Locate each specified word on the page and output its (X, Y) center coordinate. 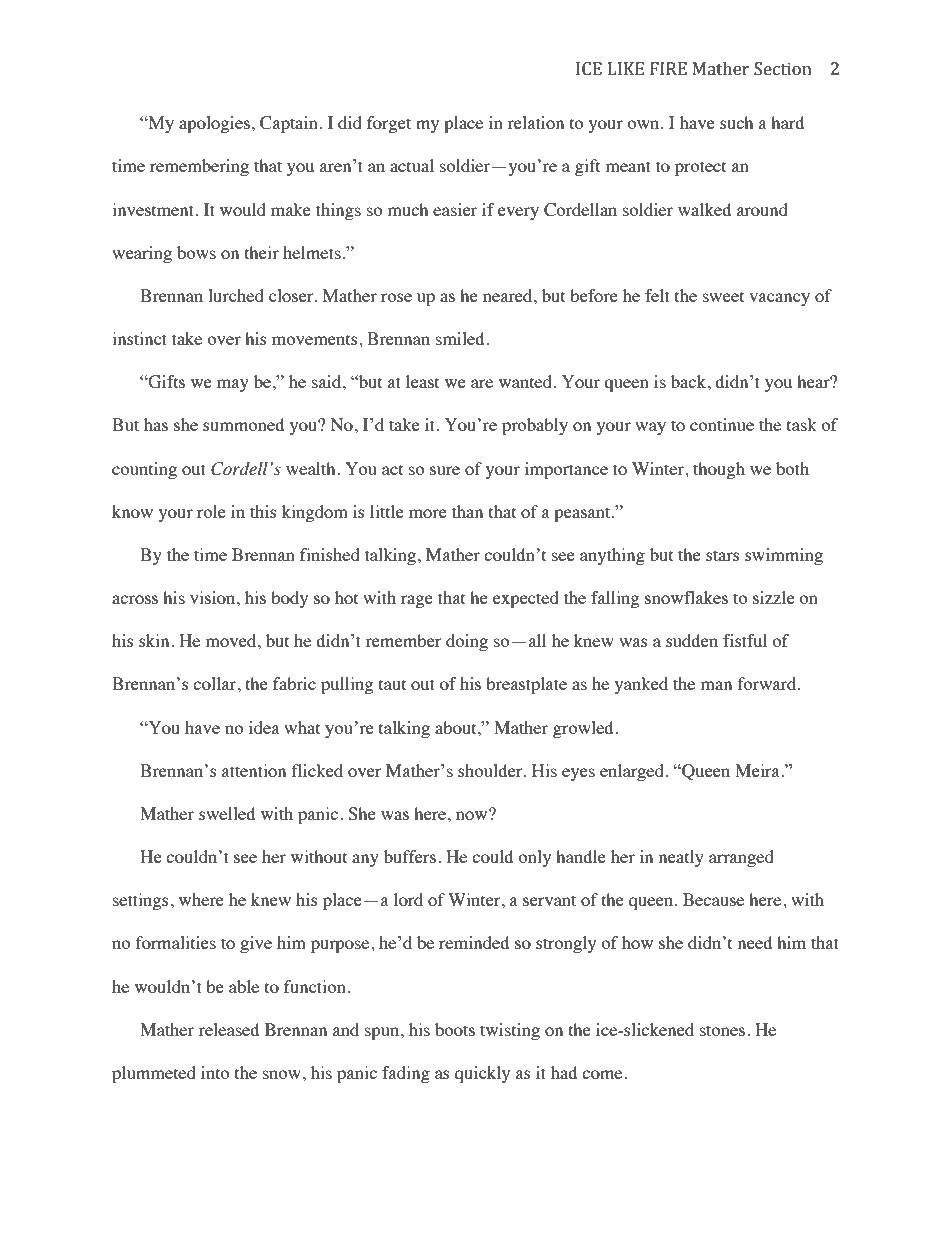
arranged (741, 858)
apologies (214, 124)
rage (417, 601)
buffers (410, 856)
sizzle (774, 597)
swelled (227, 813)
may (233, 385)
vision (214, 597)
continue (722, 424)
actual (412, 165)
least (422, 381)
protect (700, 168)
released (229, 1029)
